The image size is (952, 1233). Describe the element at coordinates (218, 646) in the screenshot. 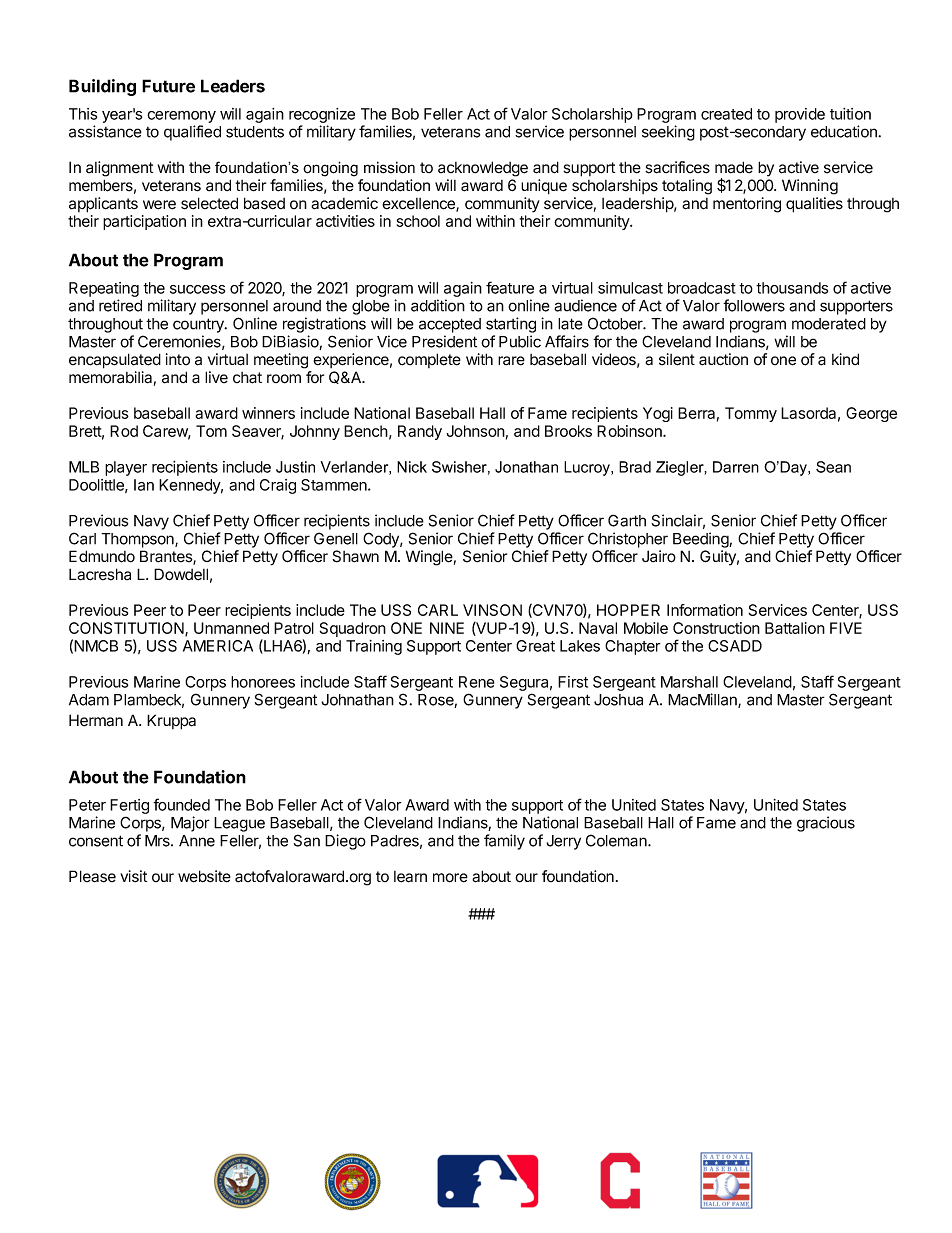

I see `AMERICA` at that location.
